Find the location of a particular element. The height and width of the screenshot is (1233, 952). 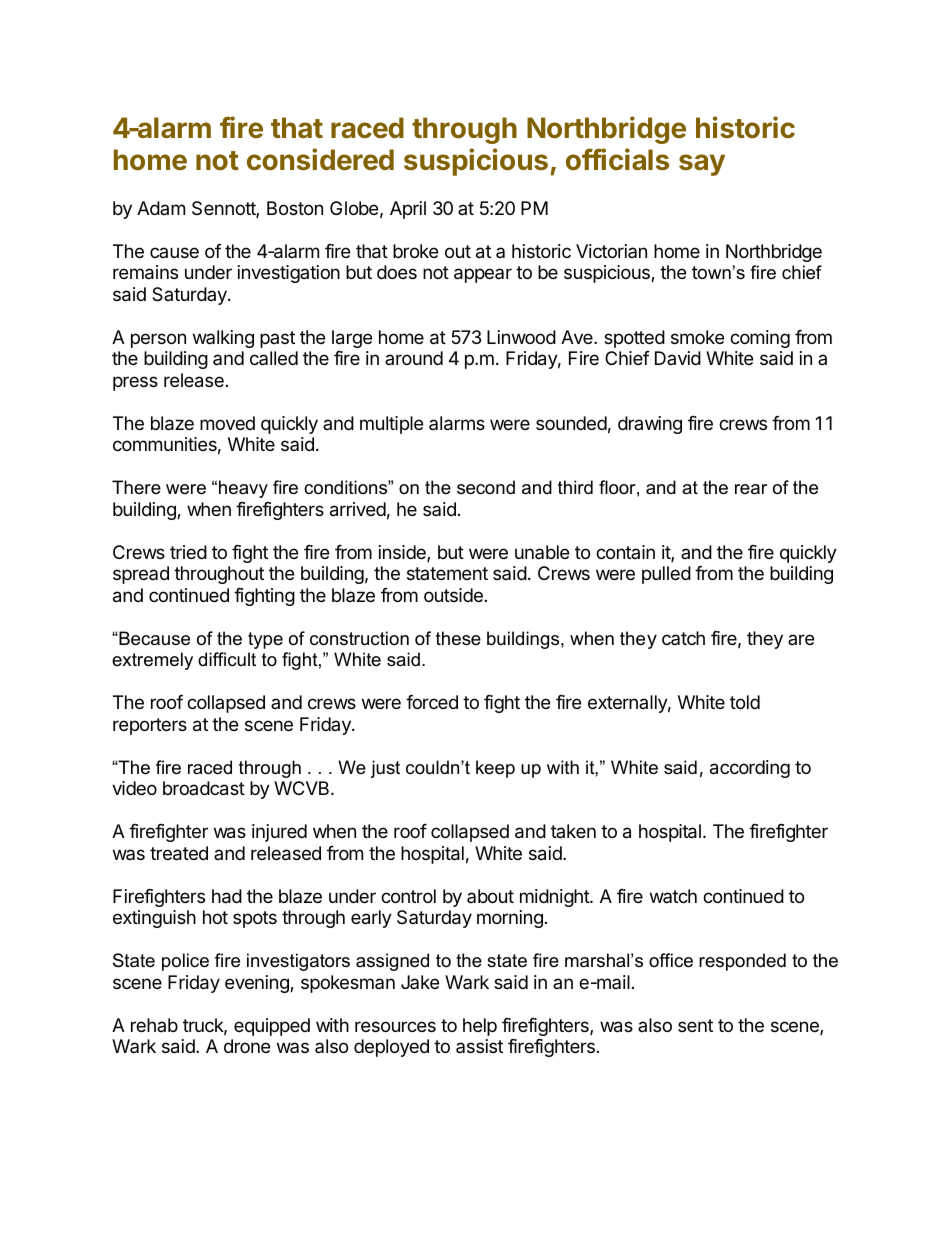

catch is located at coordinates (683, 638).
